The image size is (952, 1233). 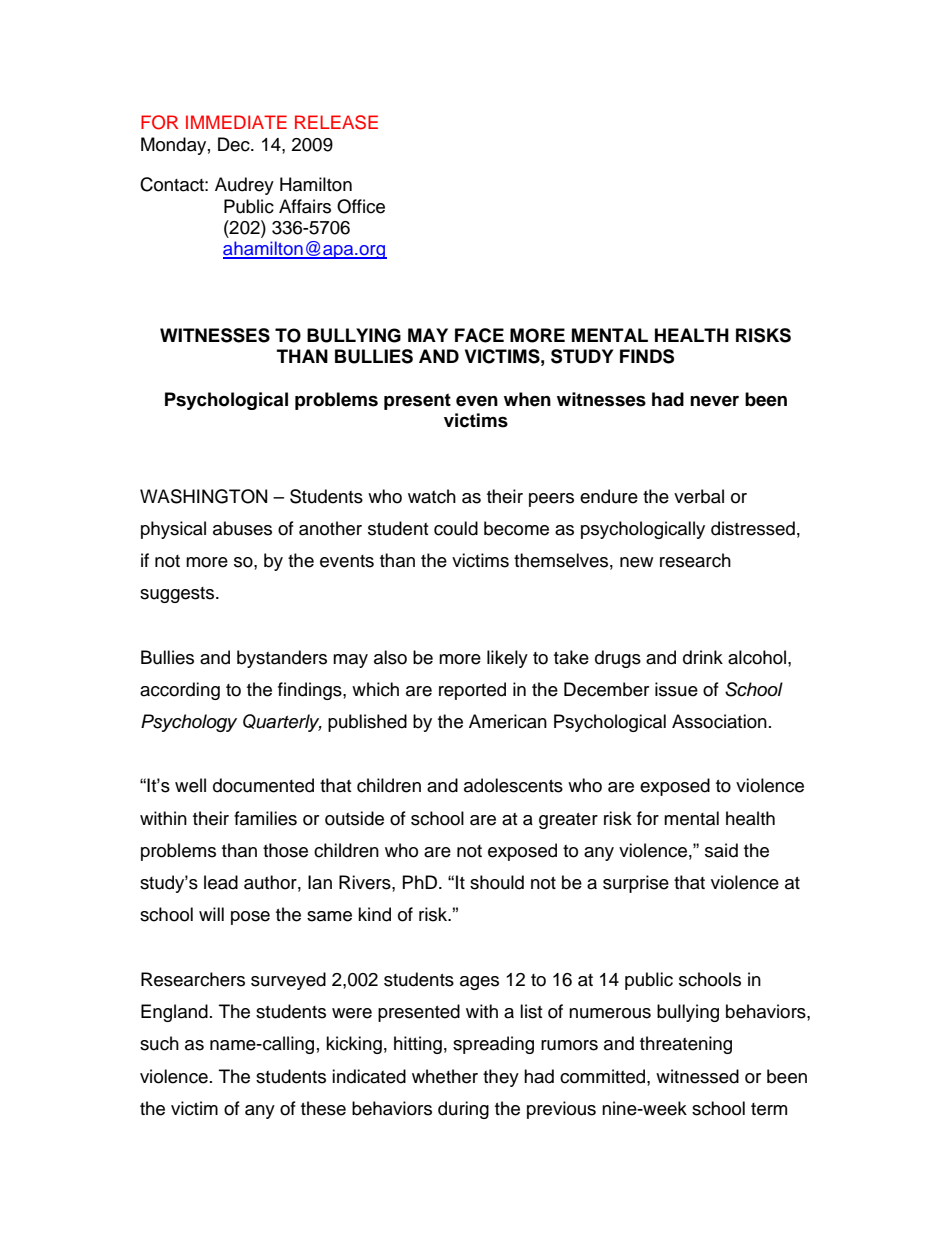 I want to click on WASHINGTON, so click(x=203, y=496).
